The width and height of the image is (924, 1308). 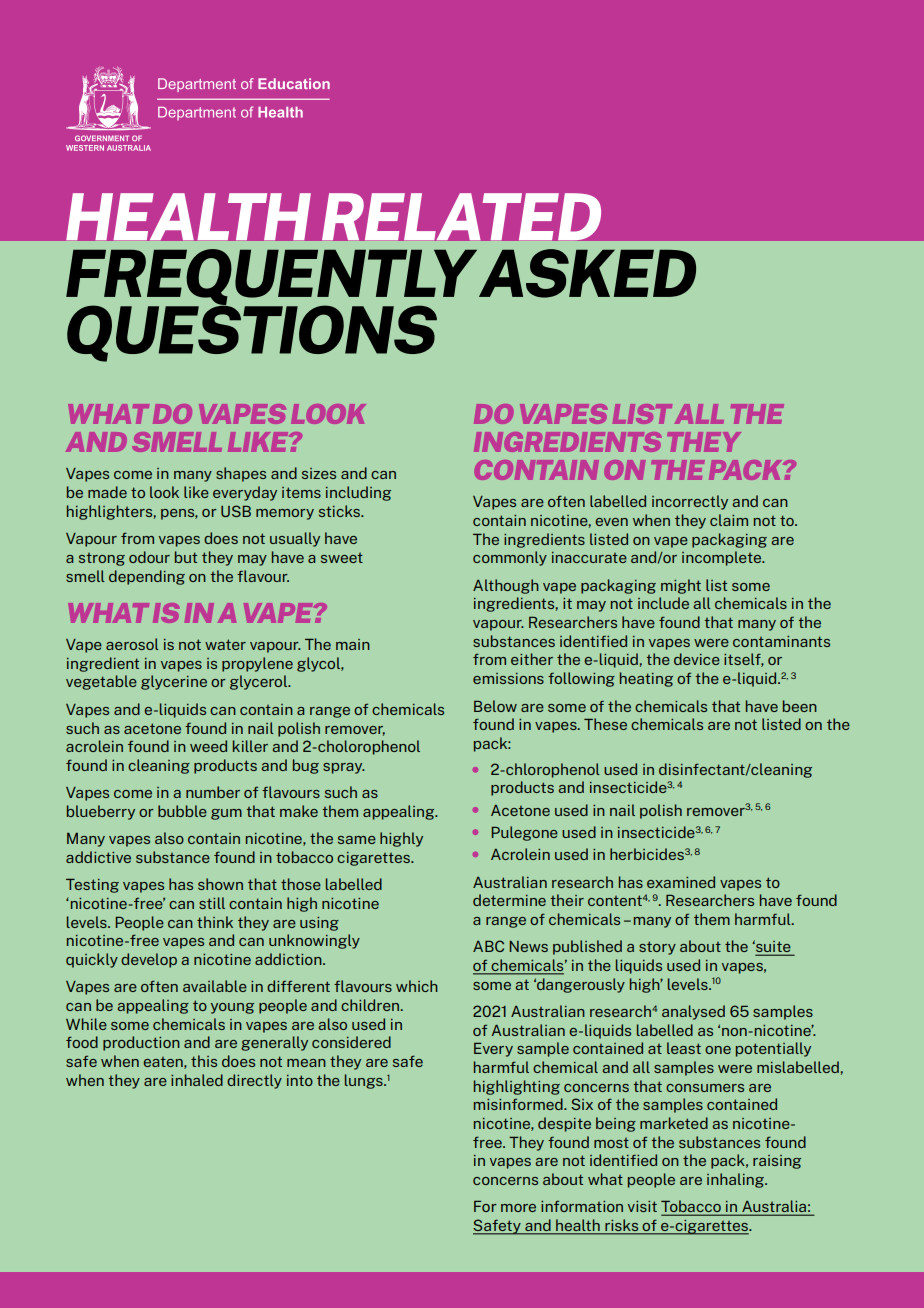 I want to click on been, so click(x=800, y=706).
